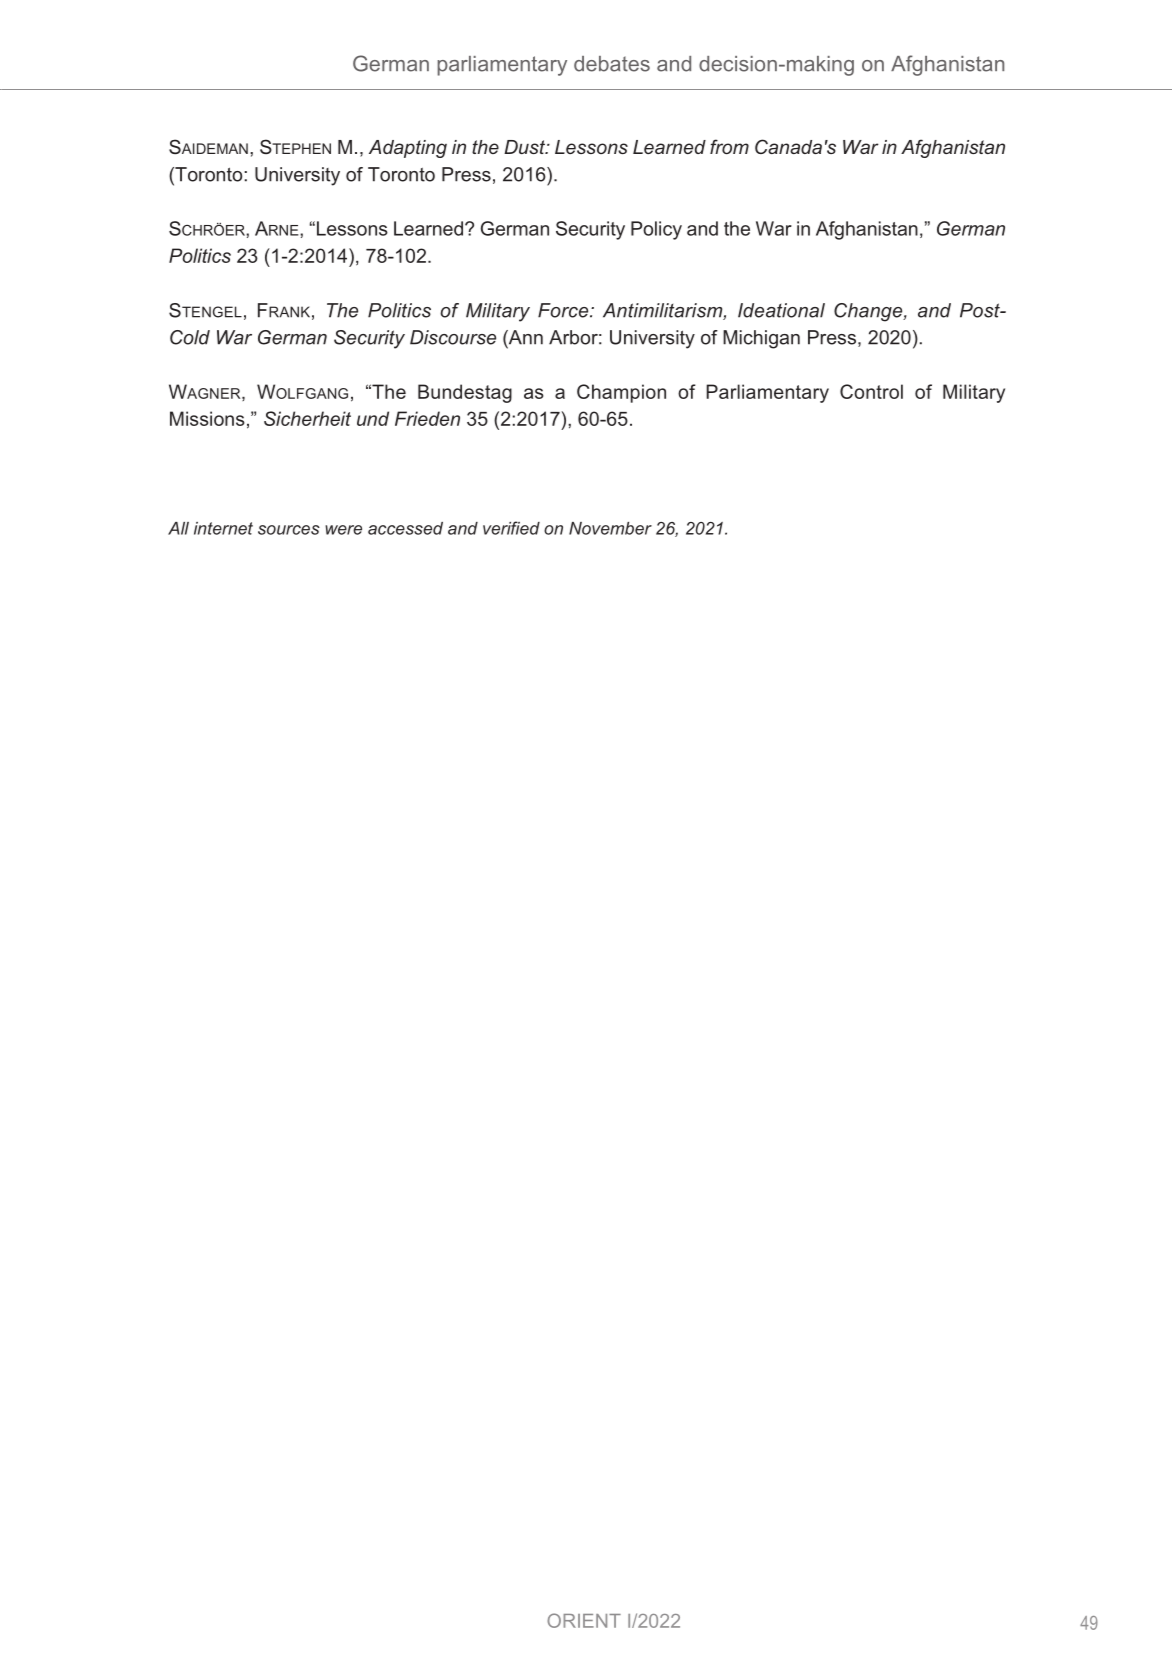  What do you see at coordinates (408, 149) in the screenshot?
I see `Adapting` at bounding box center [408, 149].
